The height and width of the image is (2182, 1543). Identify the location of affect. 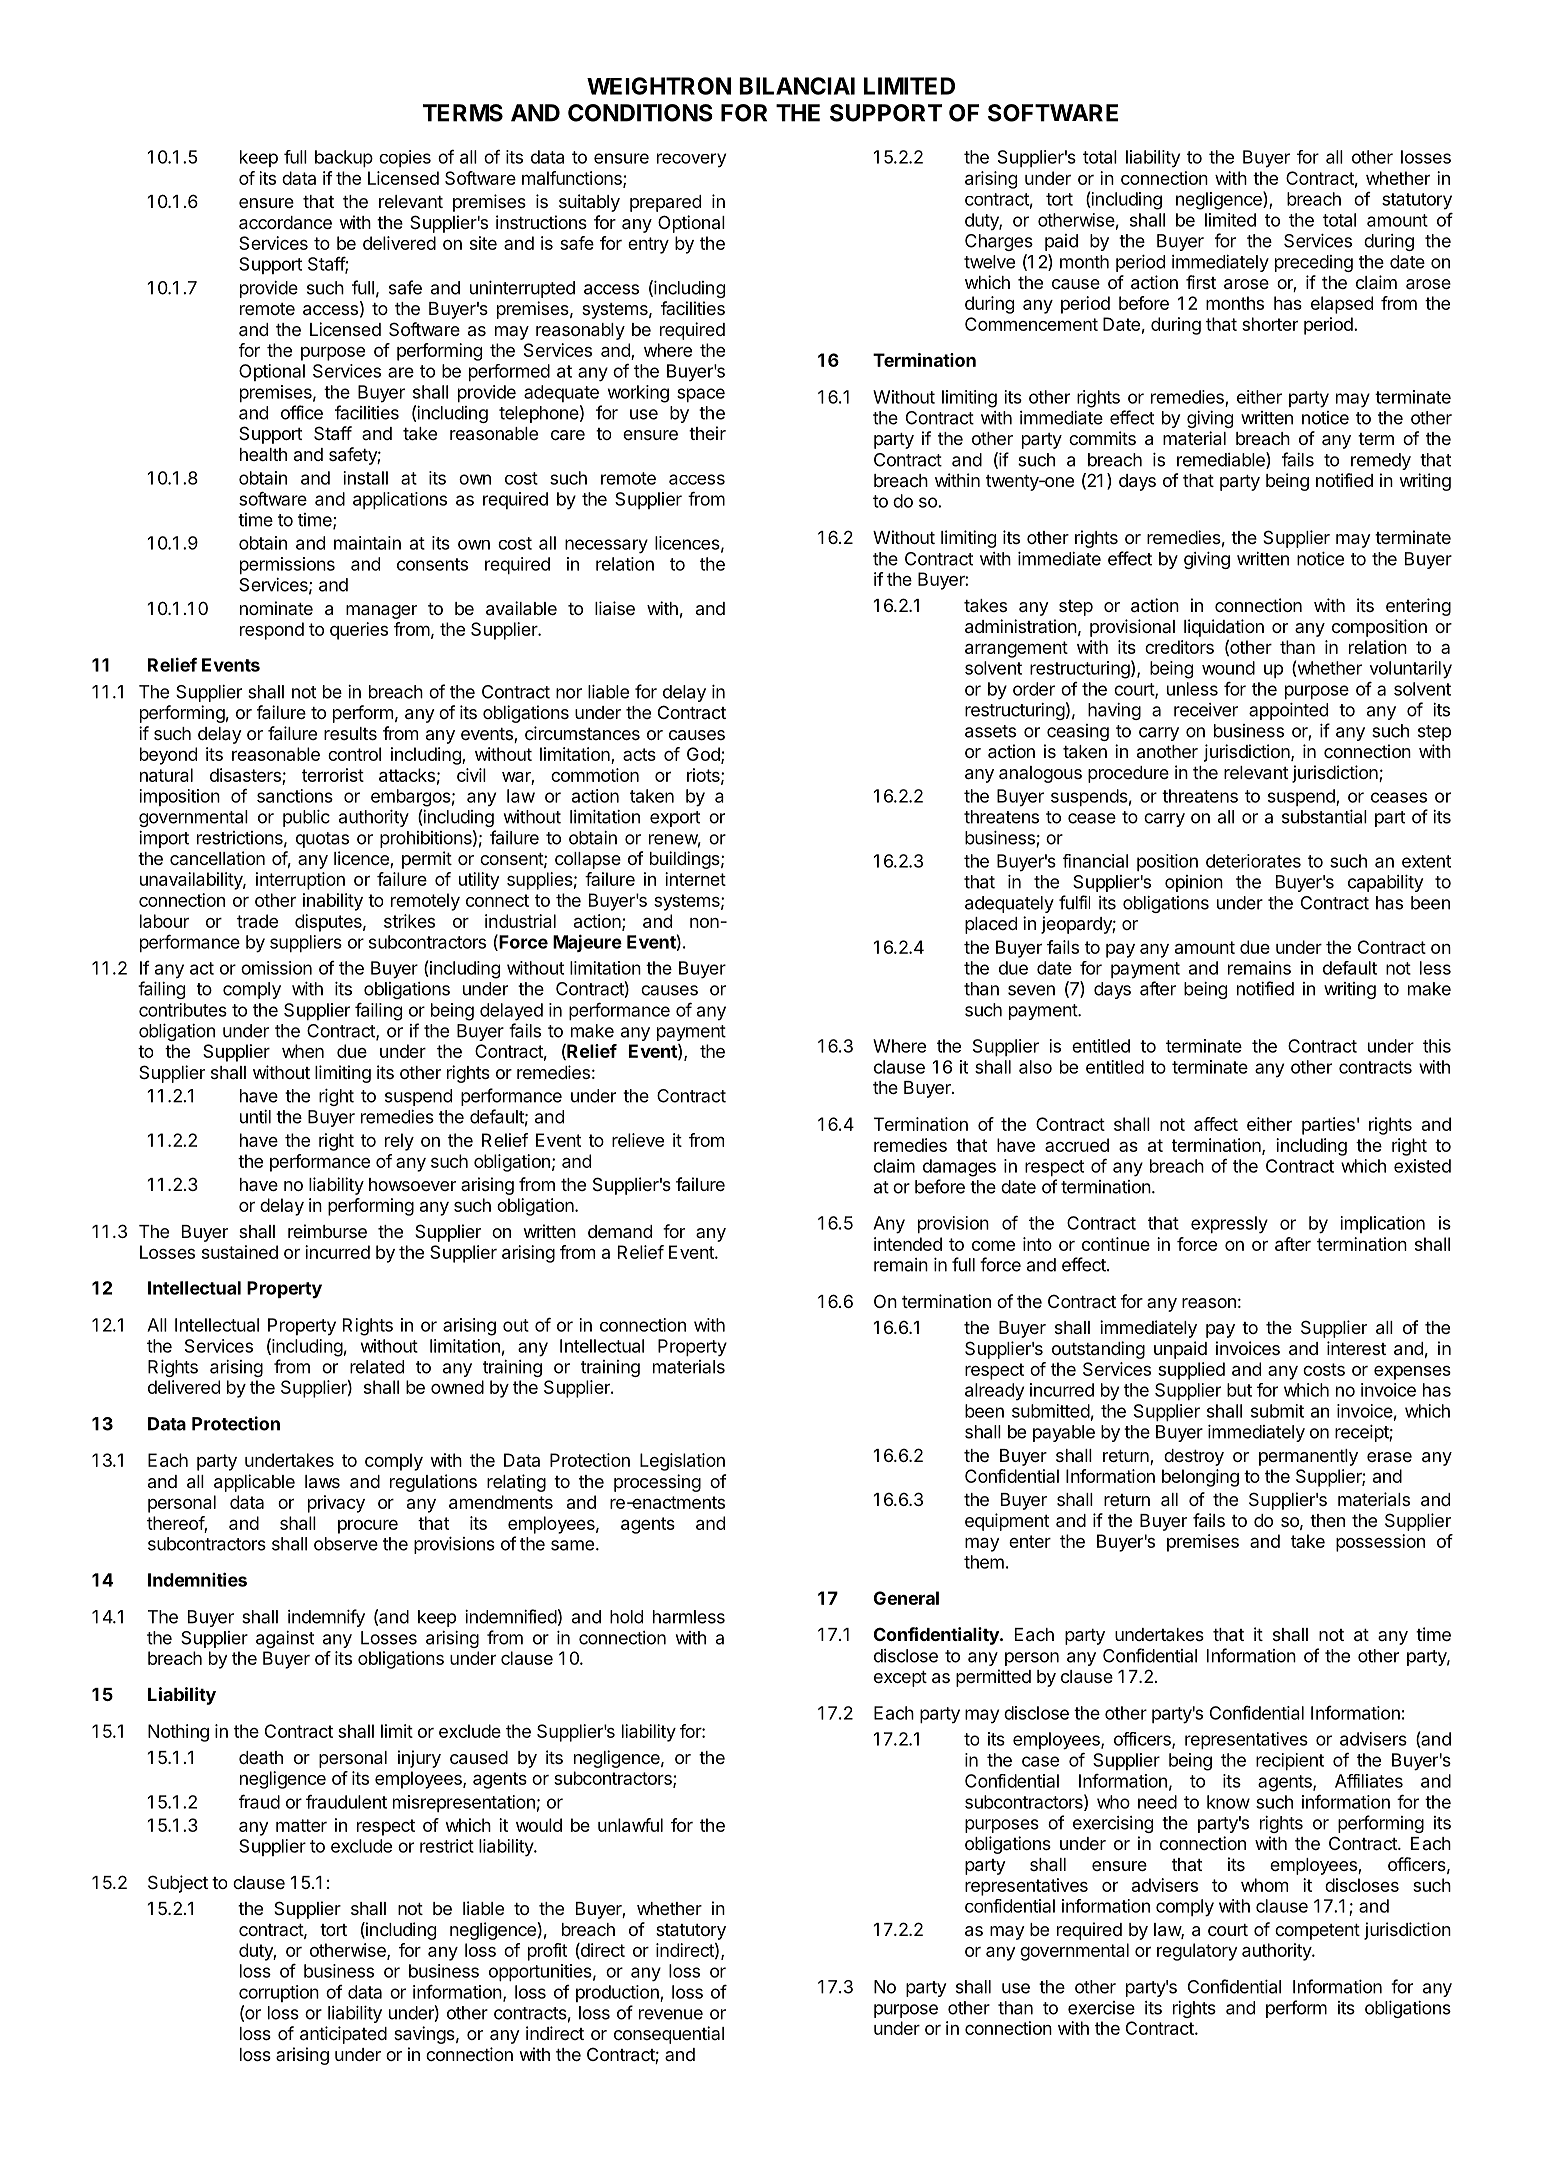
(1216, 1124).
